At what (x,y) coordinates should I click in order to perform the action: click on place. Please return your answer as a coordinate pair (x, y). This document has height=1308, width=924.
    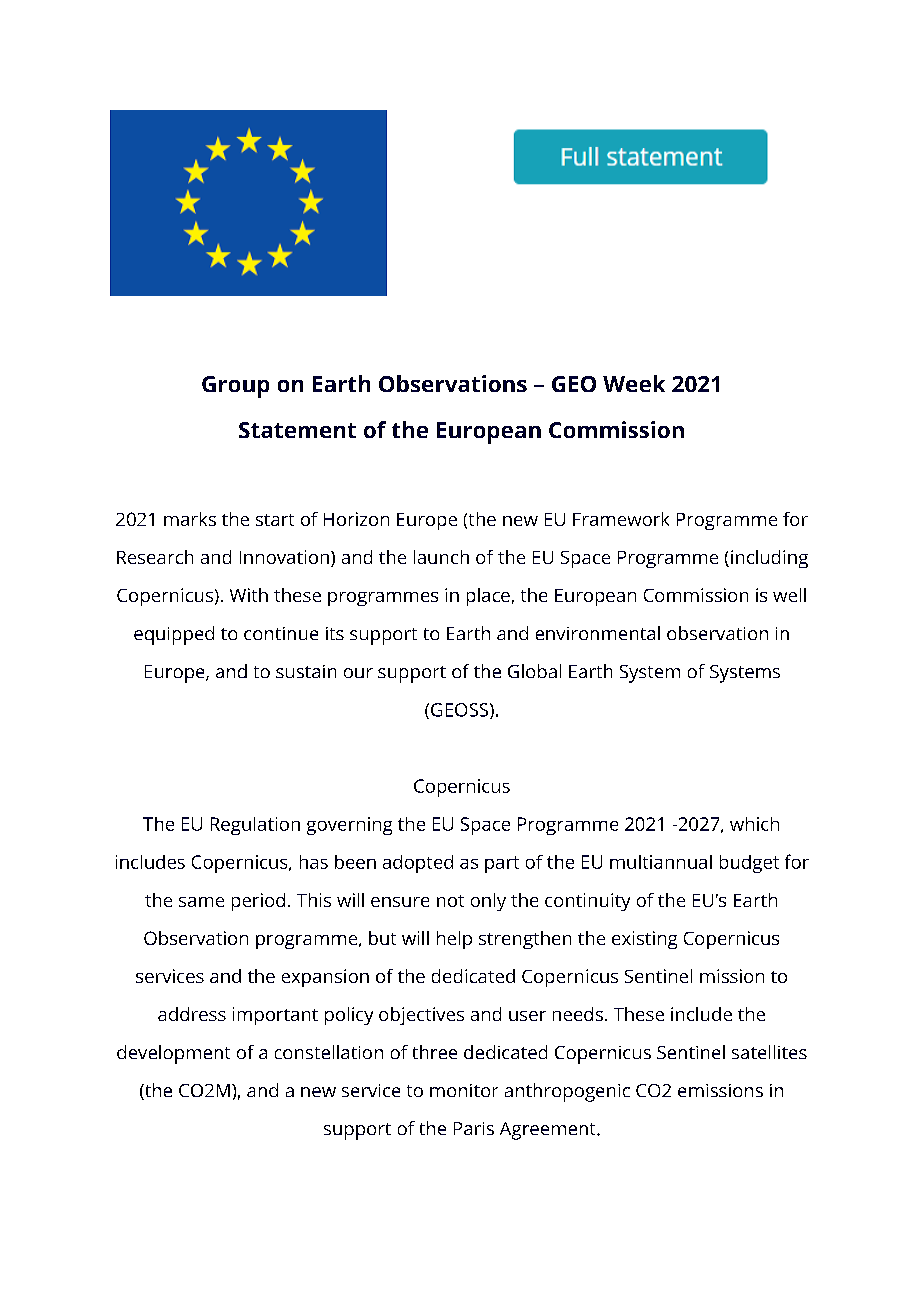
    Looking at the image, I should click on (488, 597).
